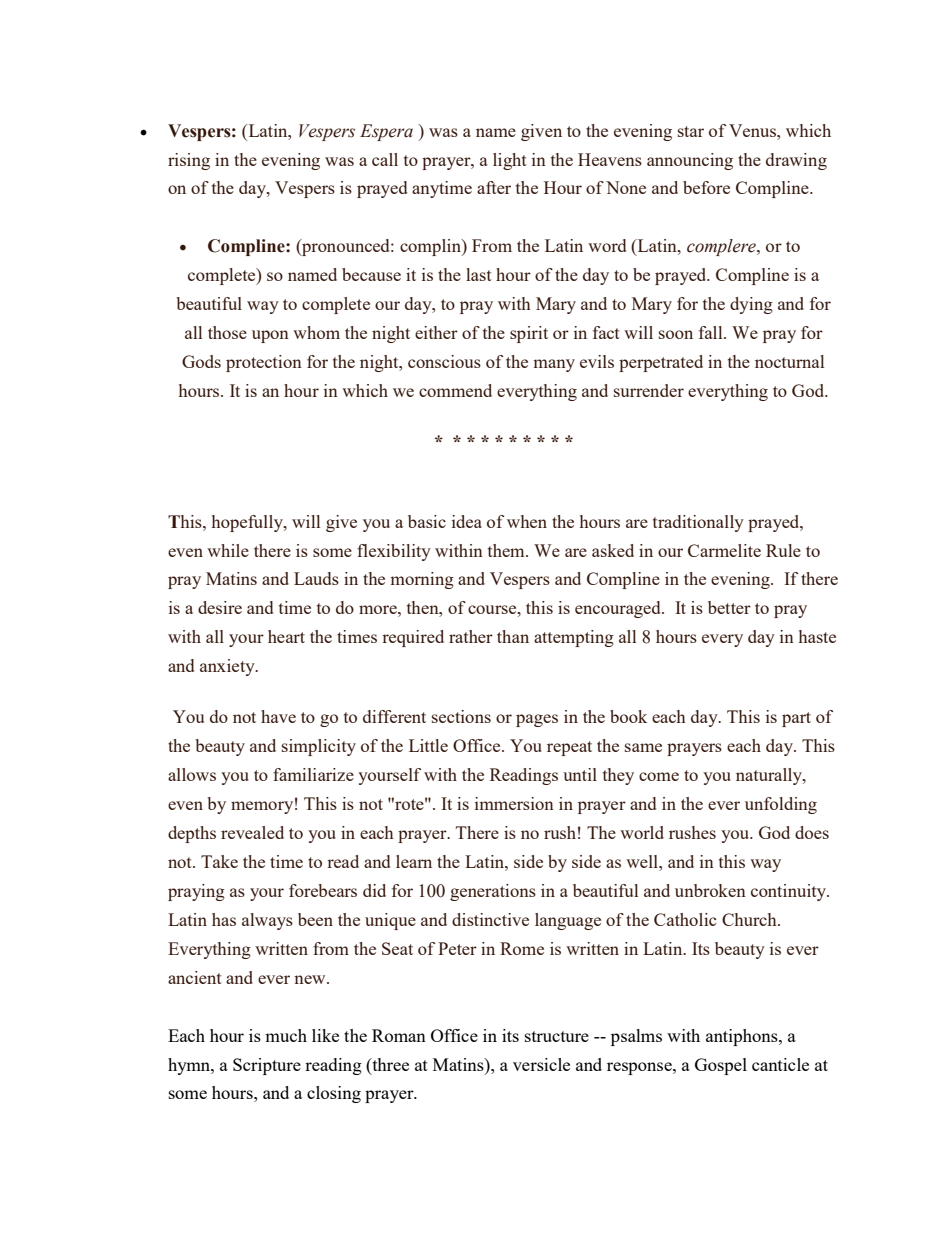 The height and width of the image is (1233, 952). Describe the element at coordinates (557, 1036) in the image. I see `structure` at that location.
